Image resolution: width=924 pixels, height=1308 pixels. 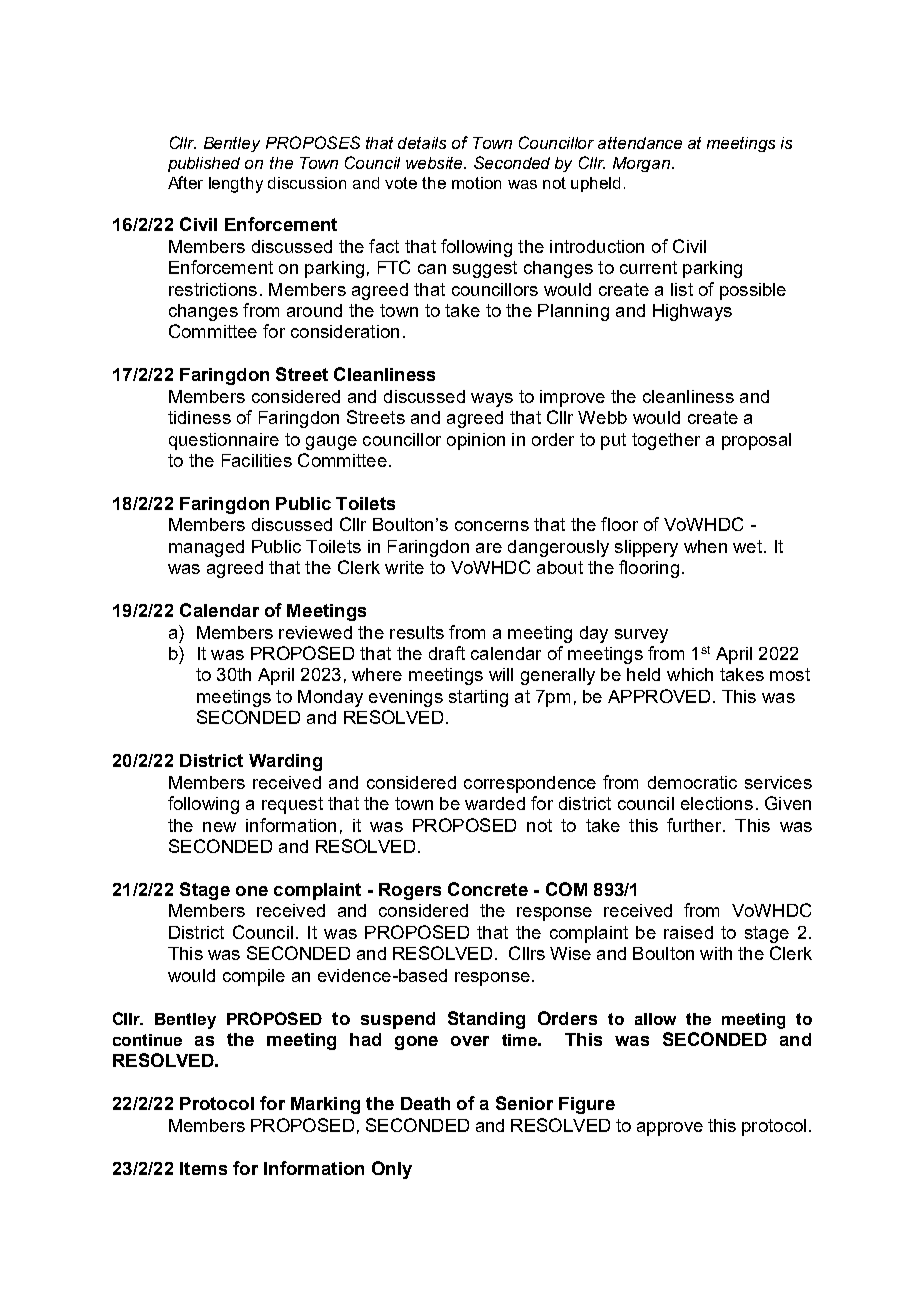 I want to click on reviewed, so click(x=315, y=632).
